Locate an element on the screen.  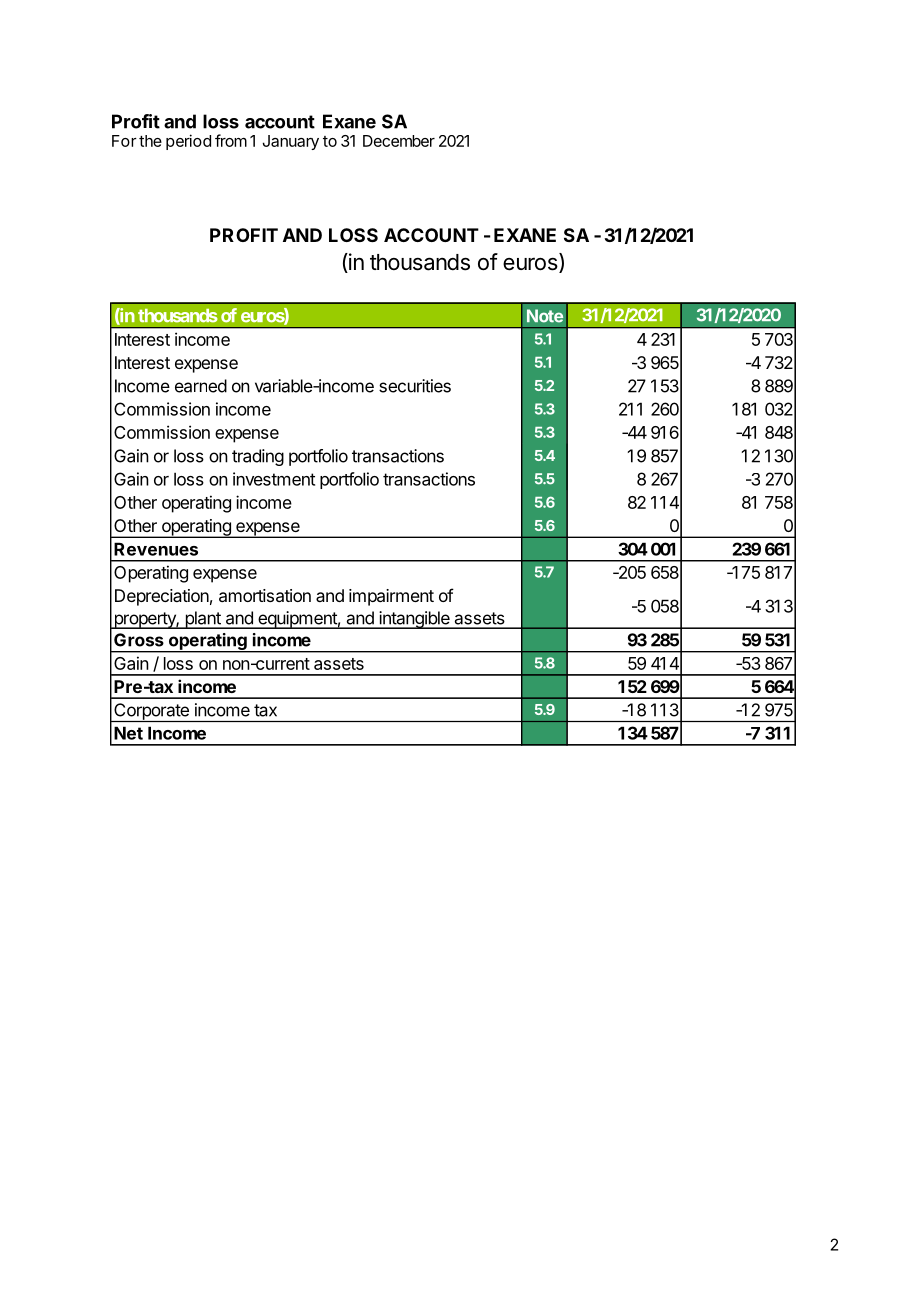
intangible is located at coordinates (414, 620).
